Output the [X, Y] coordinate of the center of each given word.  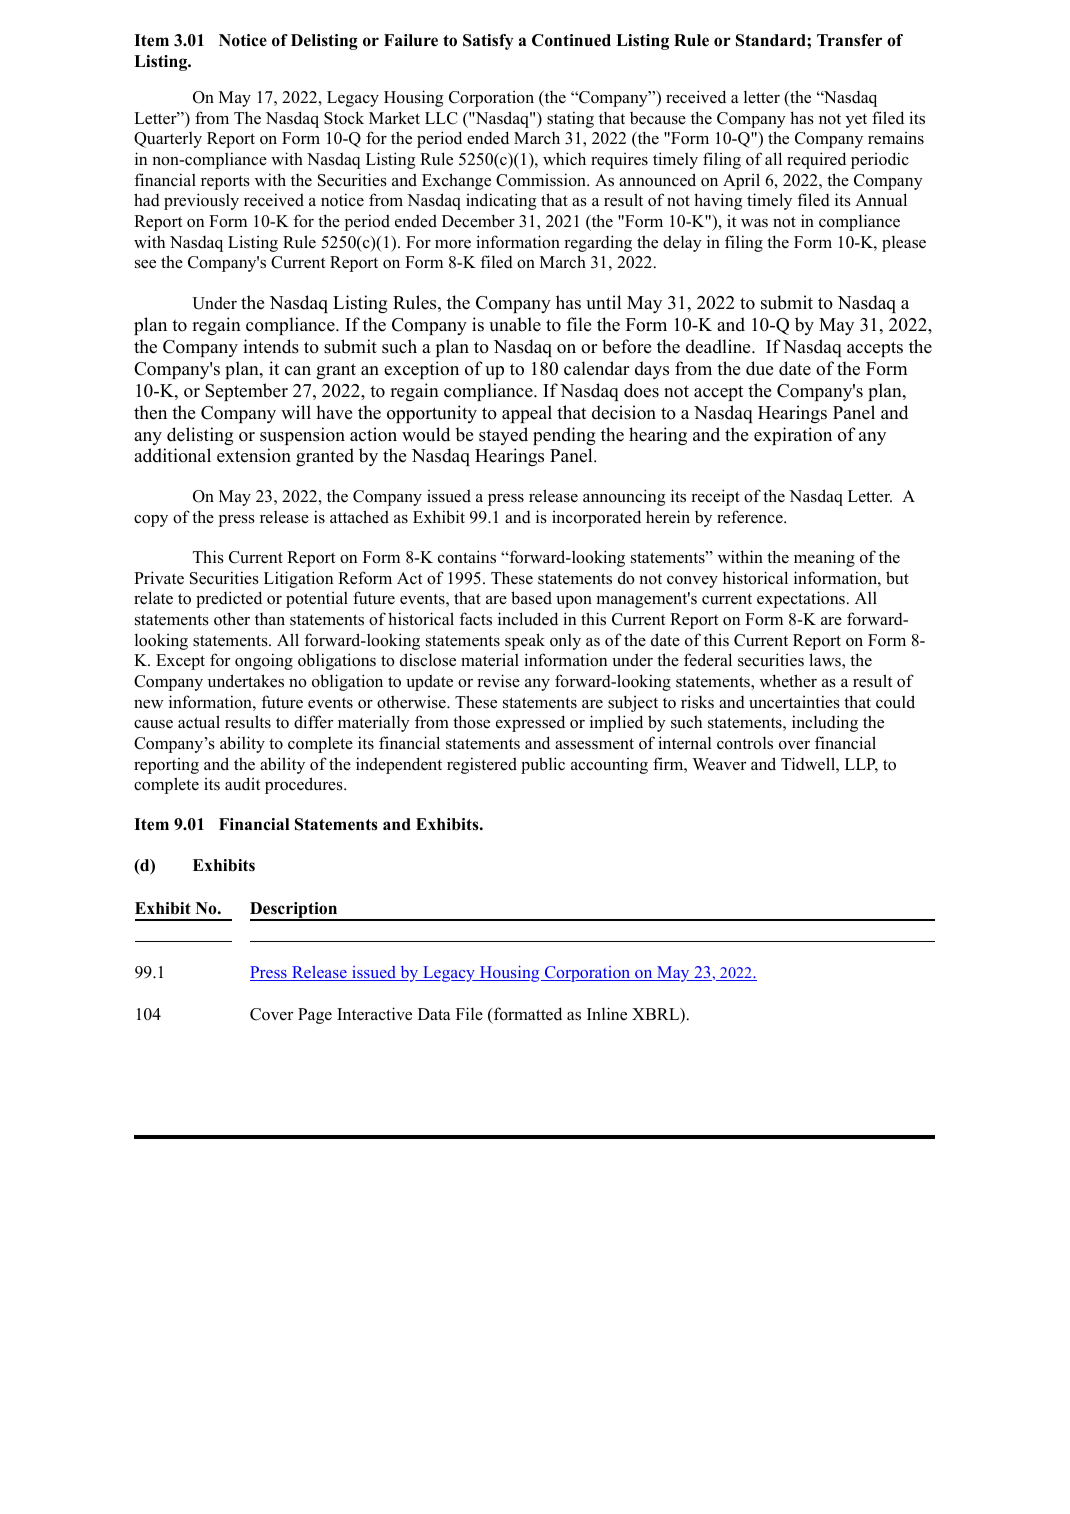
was [754, 223]
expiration [793, 436]
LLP [861, 765]
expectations [802, 599]
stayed [503, 436]
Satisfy [488, 42]
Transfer [849, 40]
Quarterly [168, 140]
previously [201, 201]
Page [315, 1016]
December [478, 221]
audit [242, 784]
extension [254, 455]
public [543, 765]
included [528, 619]
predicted [229, 599]
